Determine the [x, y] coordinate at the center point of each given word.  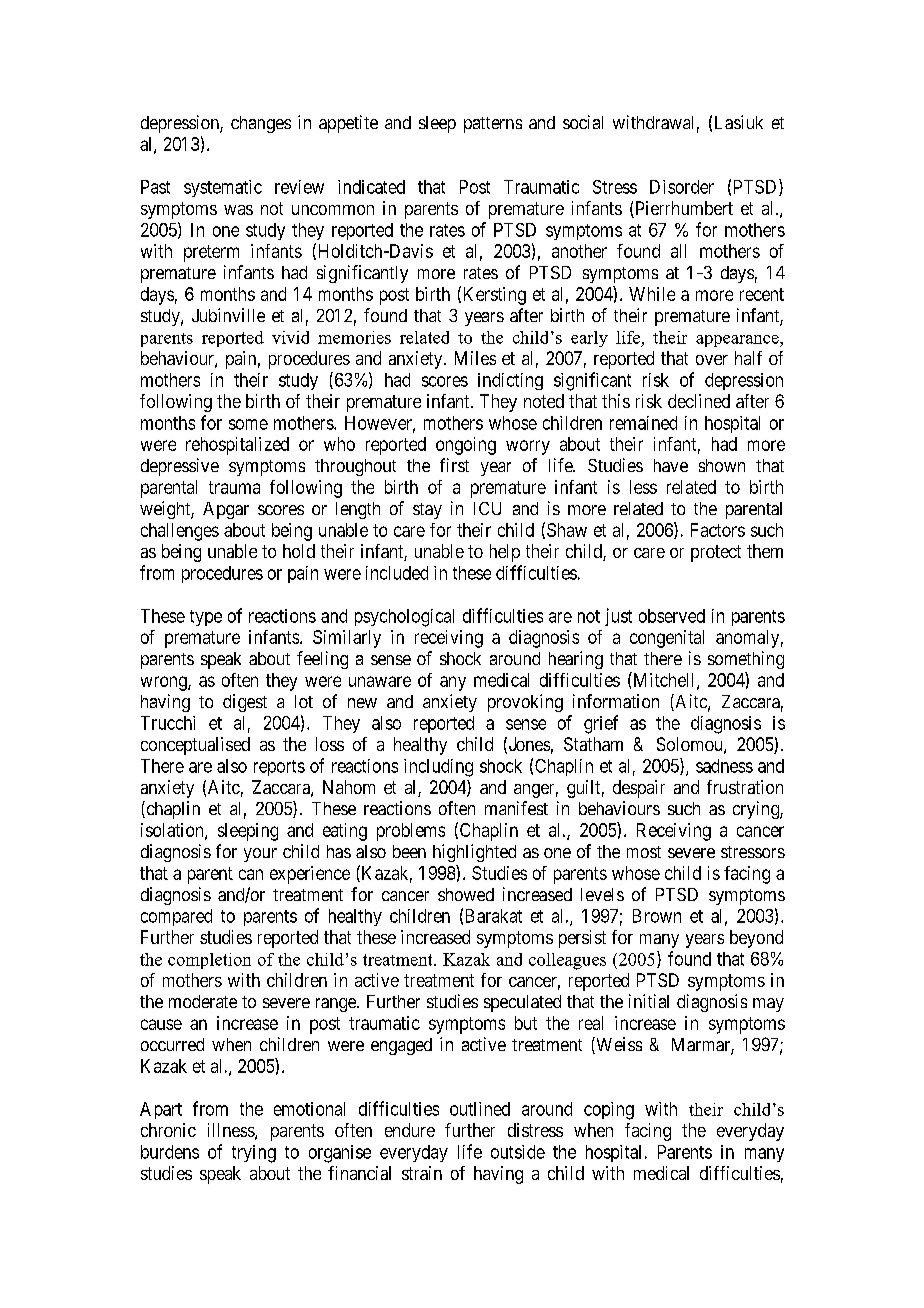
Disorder [682, 187]
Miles [475, 358]
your [260, 855]
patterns [493, 125]
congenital [667, 639]
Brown [657, 916]
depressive [180, 467]
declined [699, 401]
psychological [404, 618]
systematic [223, 188]
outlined [480, 1109]
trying [254, 1154]
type [206, 618]
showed [466, 894]
